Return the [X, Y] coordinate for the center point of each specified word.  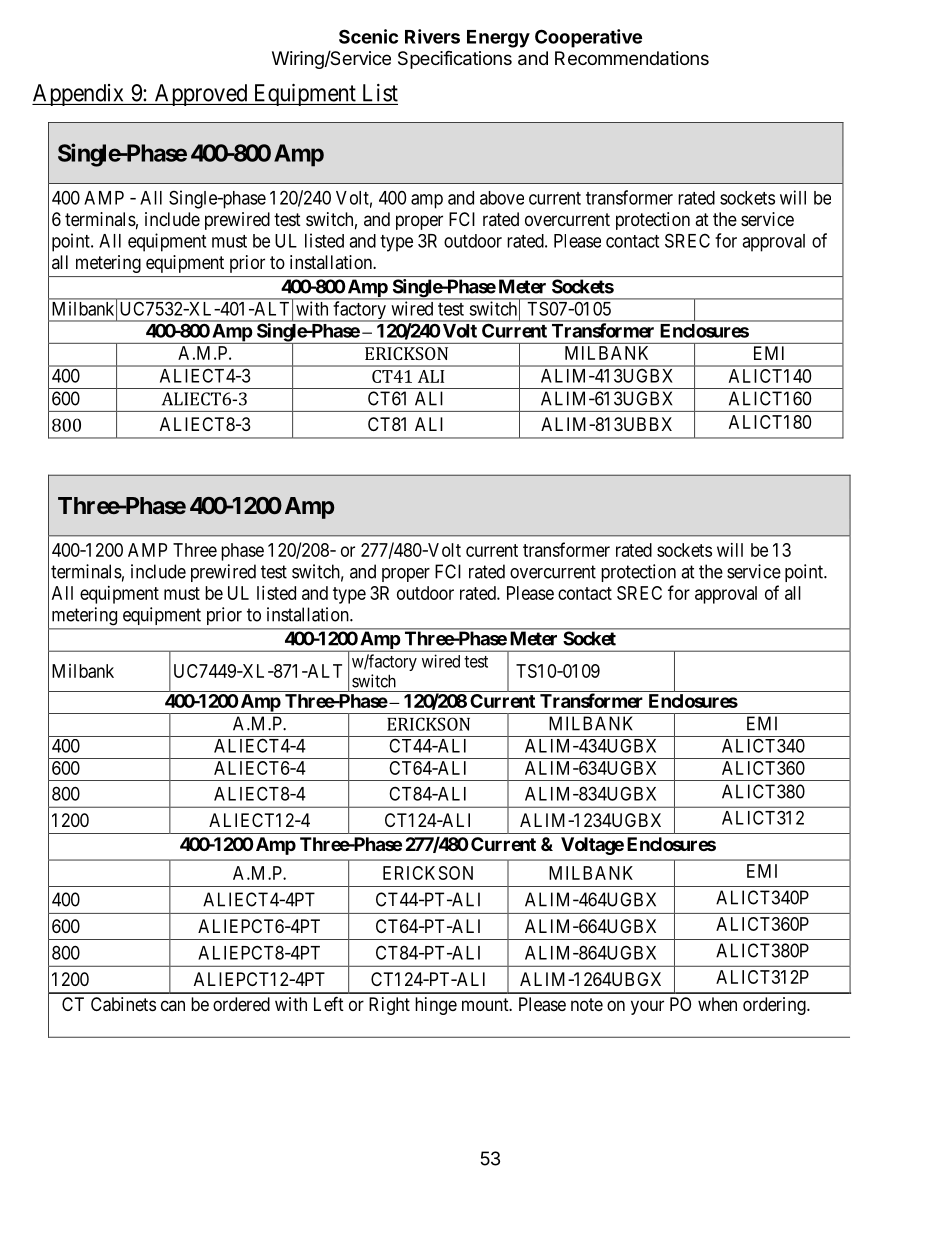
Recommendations [632, 58]
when [717, 1004]
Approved [201, 95]
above [502, 198]
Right [389, 1006]
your [647, 1007]
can [173, 1005]
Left [329, 1003]
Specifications [455, 59]
